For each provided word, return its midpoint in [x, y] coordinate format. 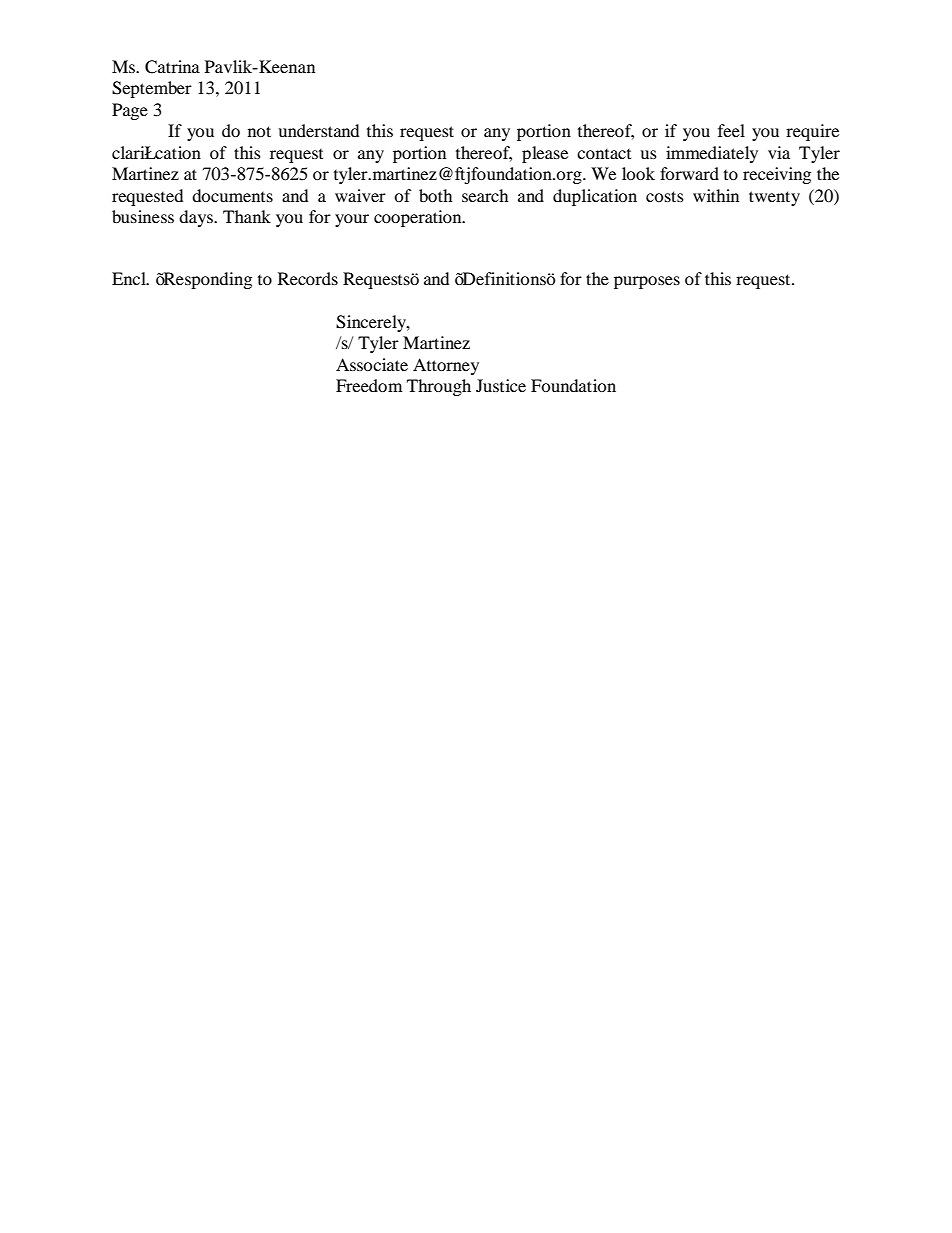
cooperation [419, 218]
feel [731, 130]
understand [318, 130]
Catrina [172, 67]
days [197, 218]
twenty [774, 198]
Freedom [369, 385]
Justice [501, 385]
